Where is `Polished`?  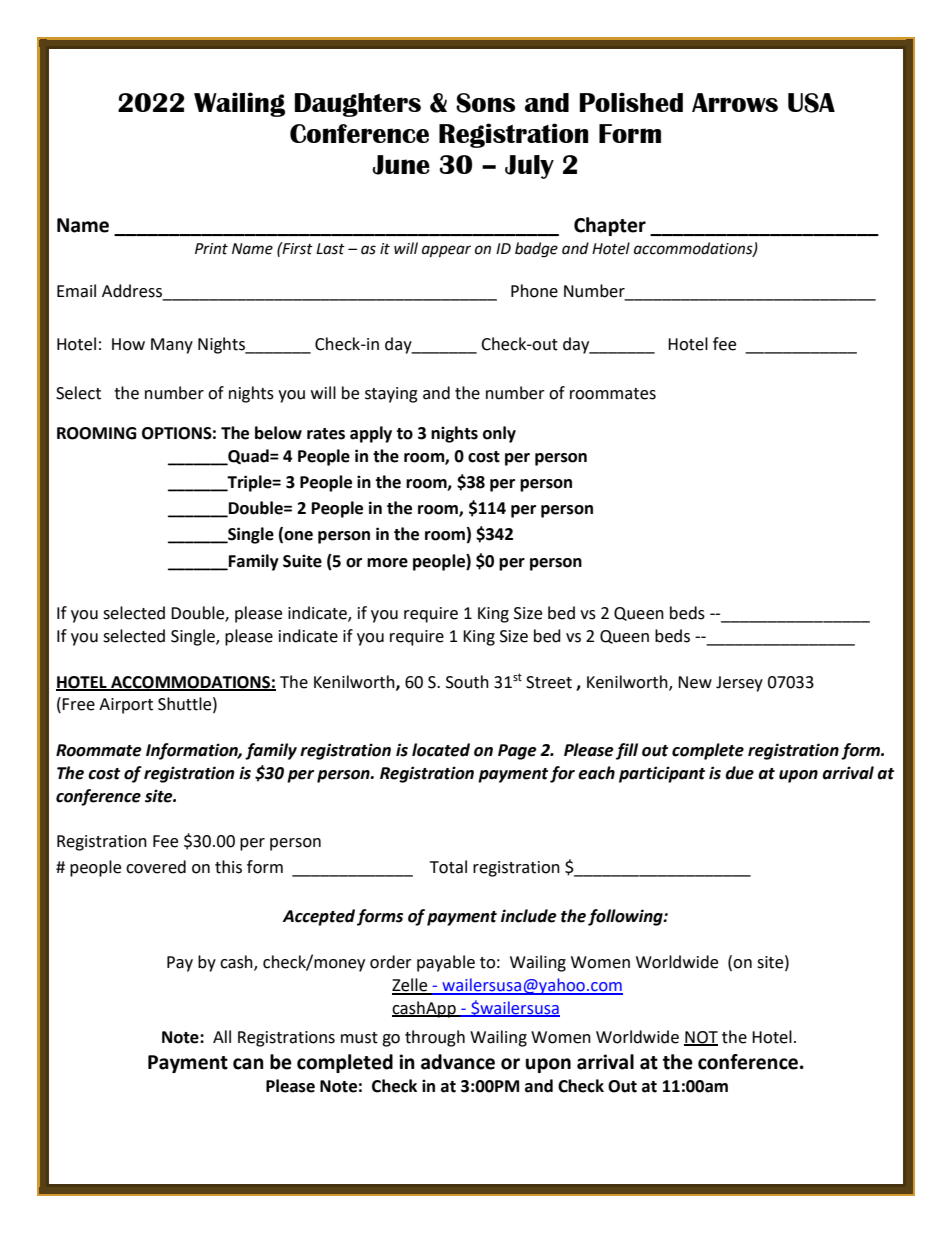 Polished is located at coordinates (631, 102).
